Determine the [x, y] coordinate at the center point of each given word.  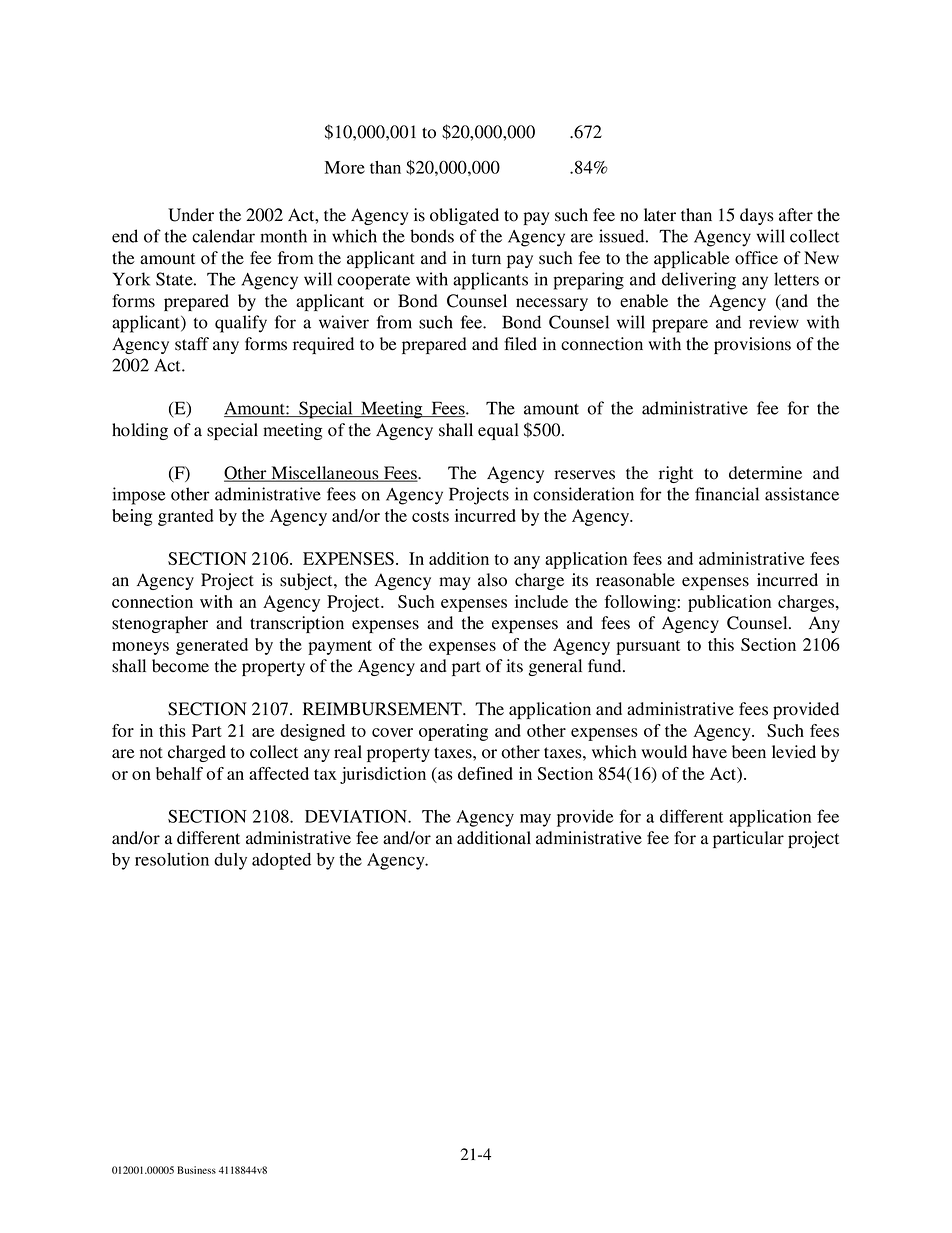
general [555, 667]
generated [212, 646]
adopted [281, 861]
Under [191, 215]
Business [196, 1170]
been [749, 752]
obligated [464, 216]
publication [729, 603]
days [757, 216]
